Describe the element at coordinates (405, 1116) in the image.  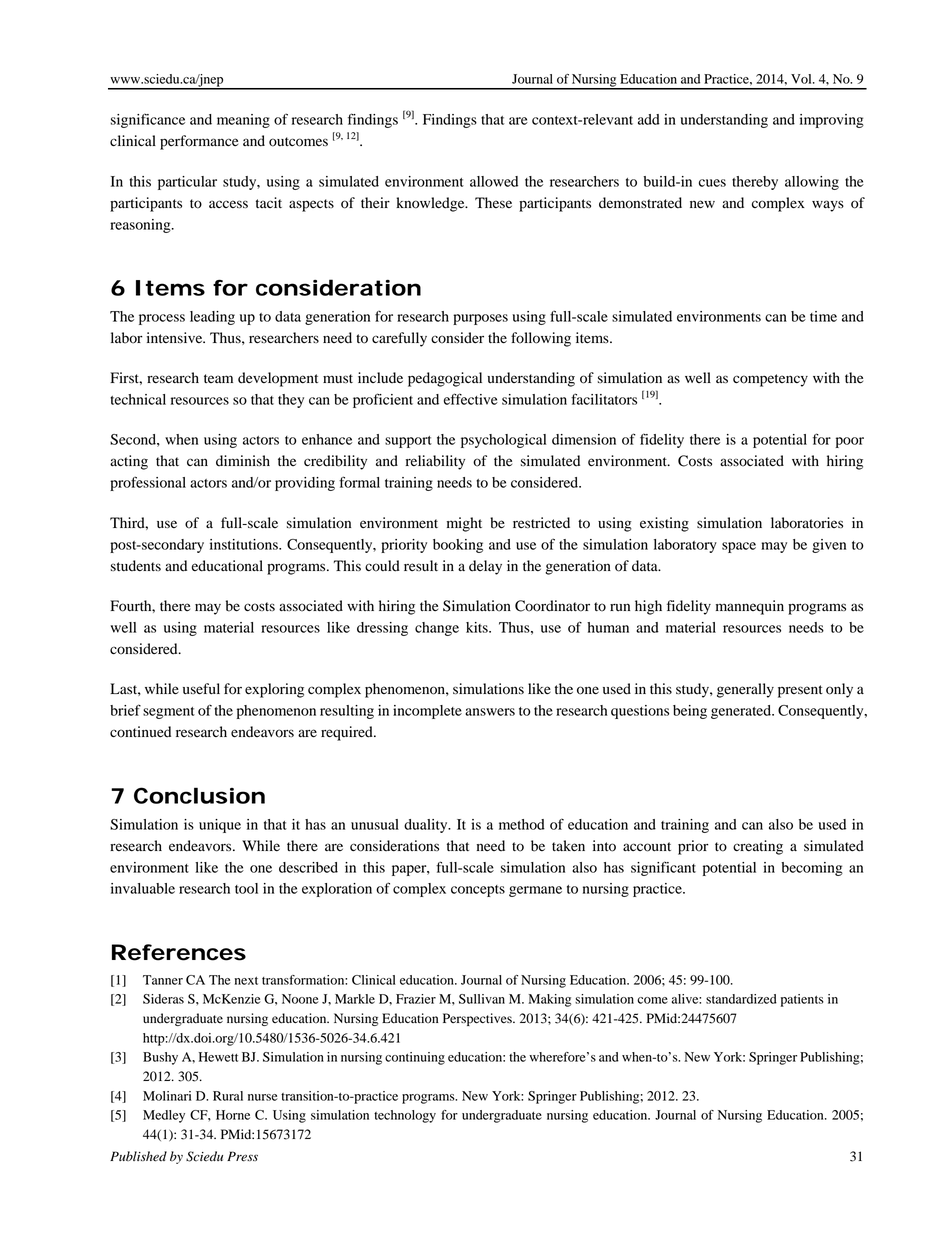
I see `technology` at that location.
